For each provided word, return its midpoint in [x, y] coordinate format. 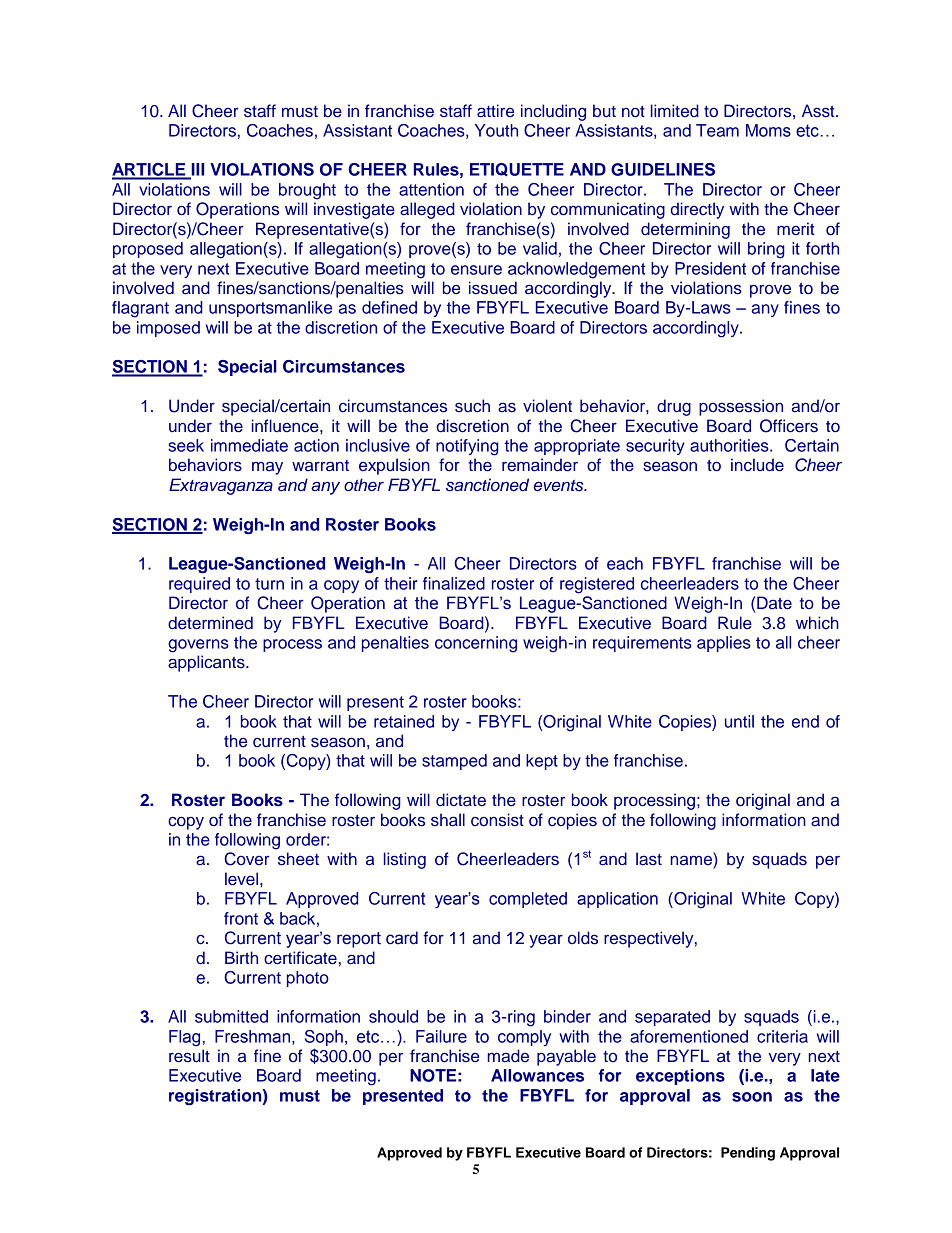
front [241, 918]
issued [493, 288]
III [196, 170]
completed [528, 900]
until [739, 721]
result [189, 1056]
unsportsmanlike [270, 309]
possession [741, 407]
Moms [768, 130]
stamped [454, 762]
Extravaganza [221, 486]
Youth [496, 130]
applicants [207, 663]
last [649, 859]
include [757, 465]
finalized [454, 583]
